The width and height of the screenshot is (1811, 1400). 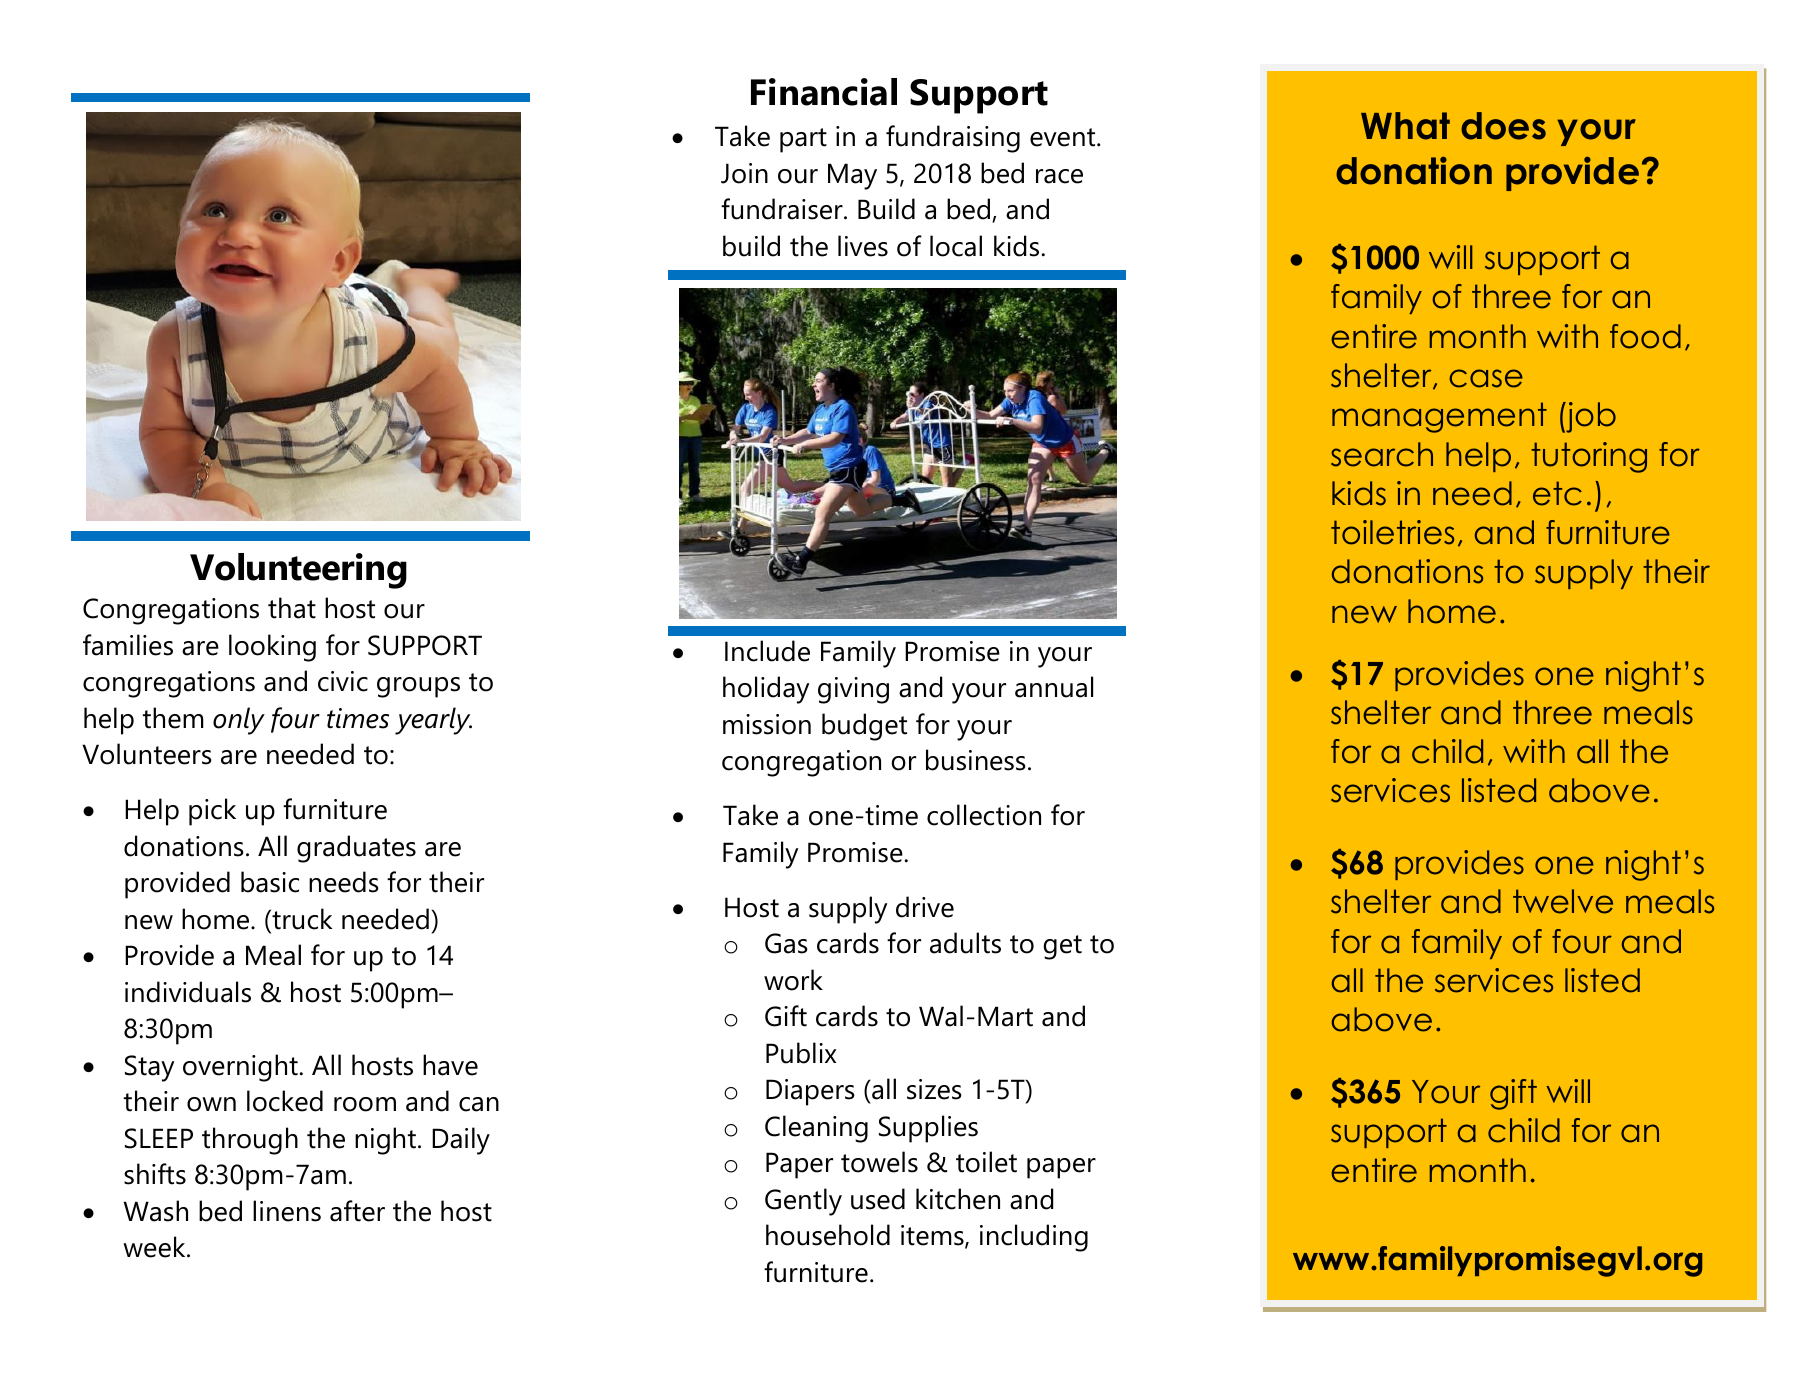 I want to click on does, so click(x=1503, y=126).
